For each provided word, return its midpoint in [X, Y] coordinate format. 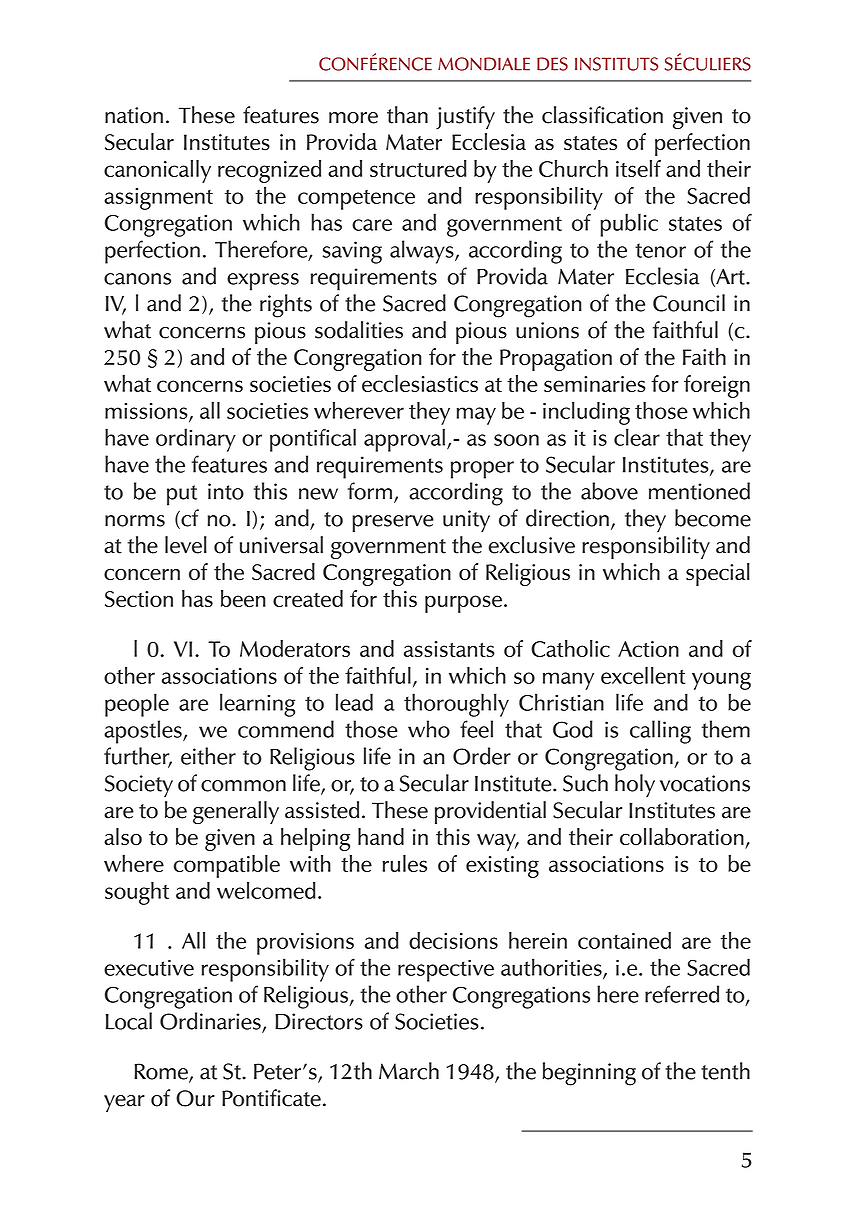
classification [602, 115]
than [407, 115]
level [186, 545]
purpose [463, 604]
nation [134, 115]
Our [195, 1098]
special [718, 574]
